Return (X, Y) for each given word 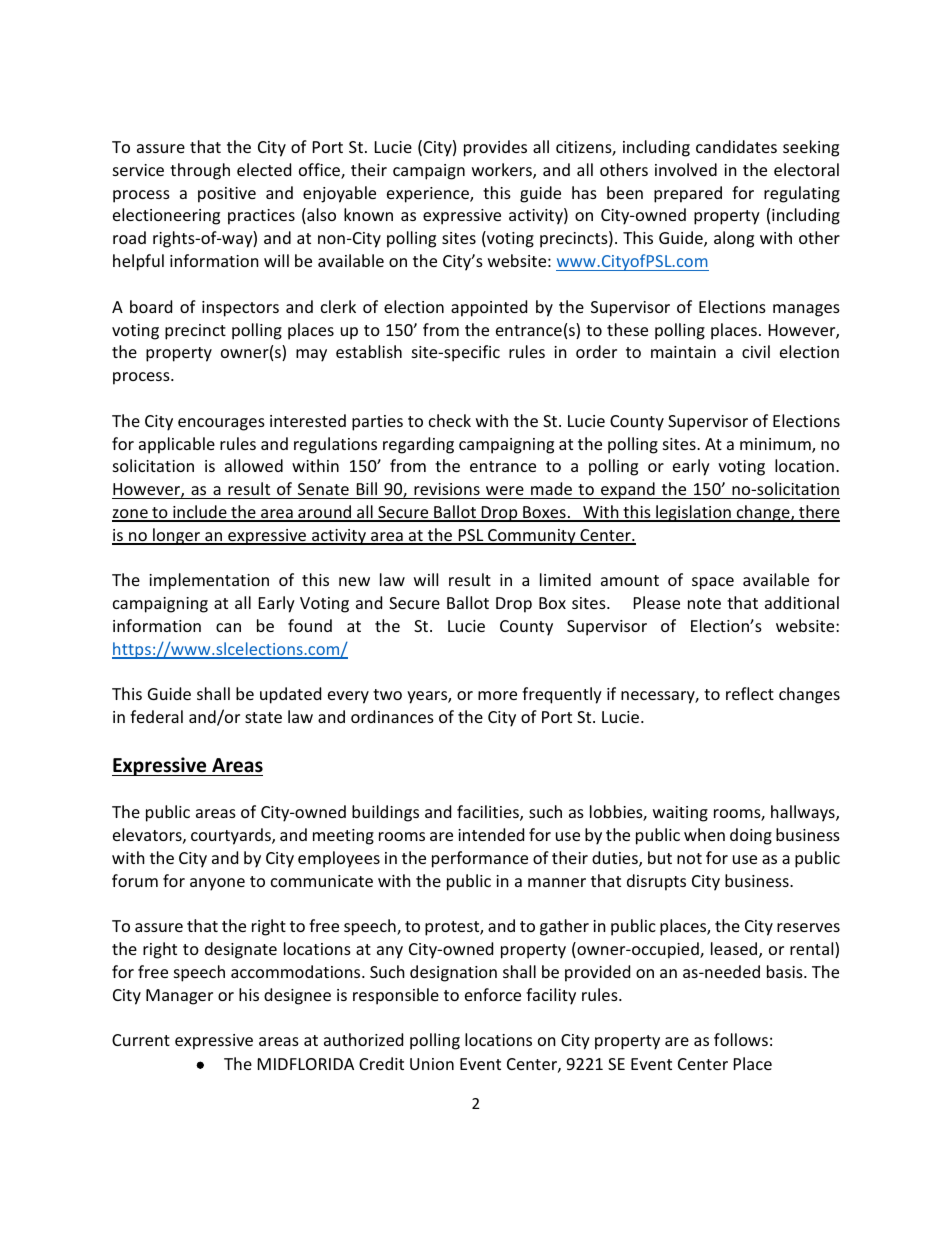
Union (432, 1064)
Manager (179, 997)
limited (565, 579)
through (200, 171)
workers (503, 171)
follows (741, 1039)
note (704, 603)
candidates (736, 146)
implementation (209, 581)
